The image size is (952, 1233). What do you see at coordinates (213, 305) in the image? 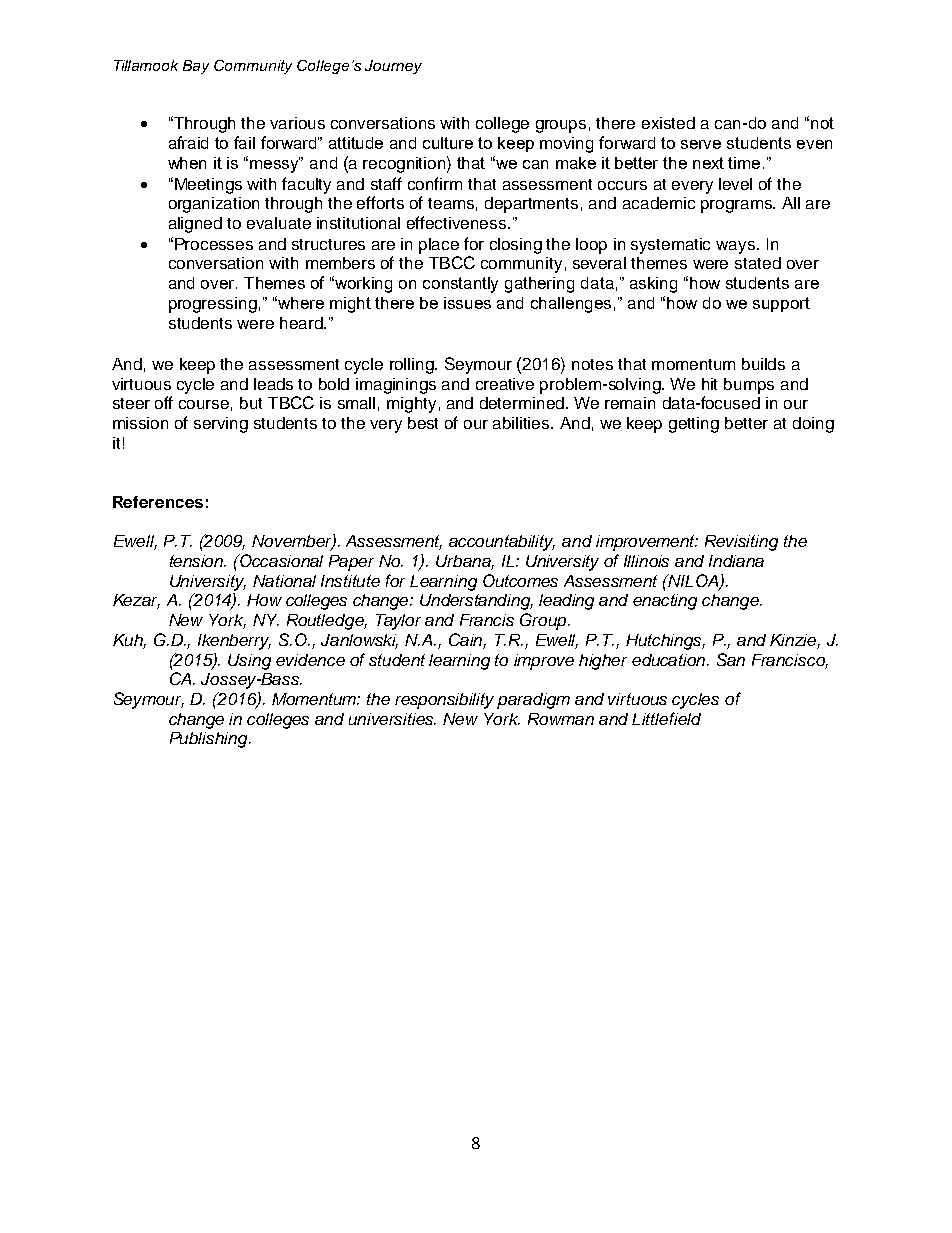
I see `progressing` at bounding box center [213, 305].
